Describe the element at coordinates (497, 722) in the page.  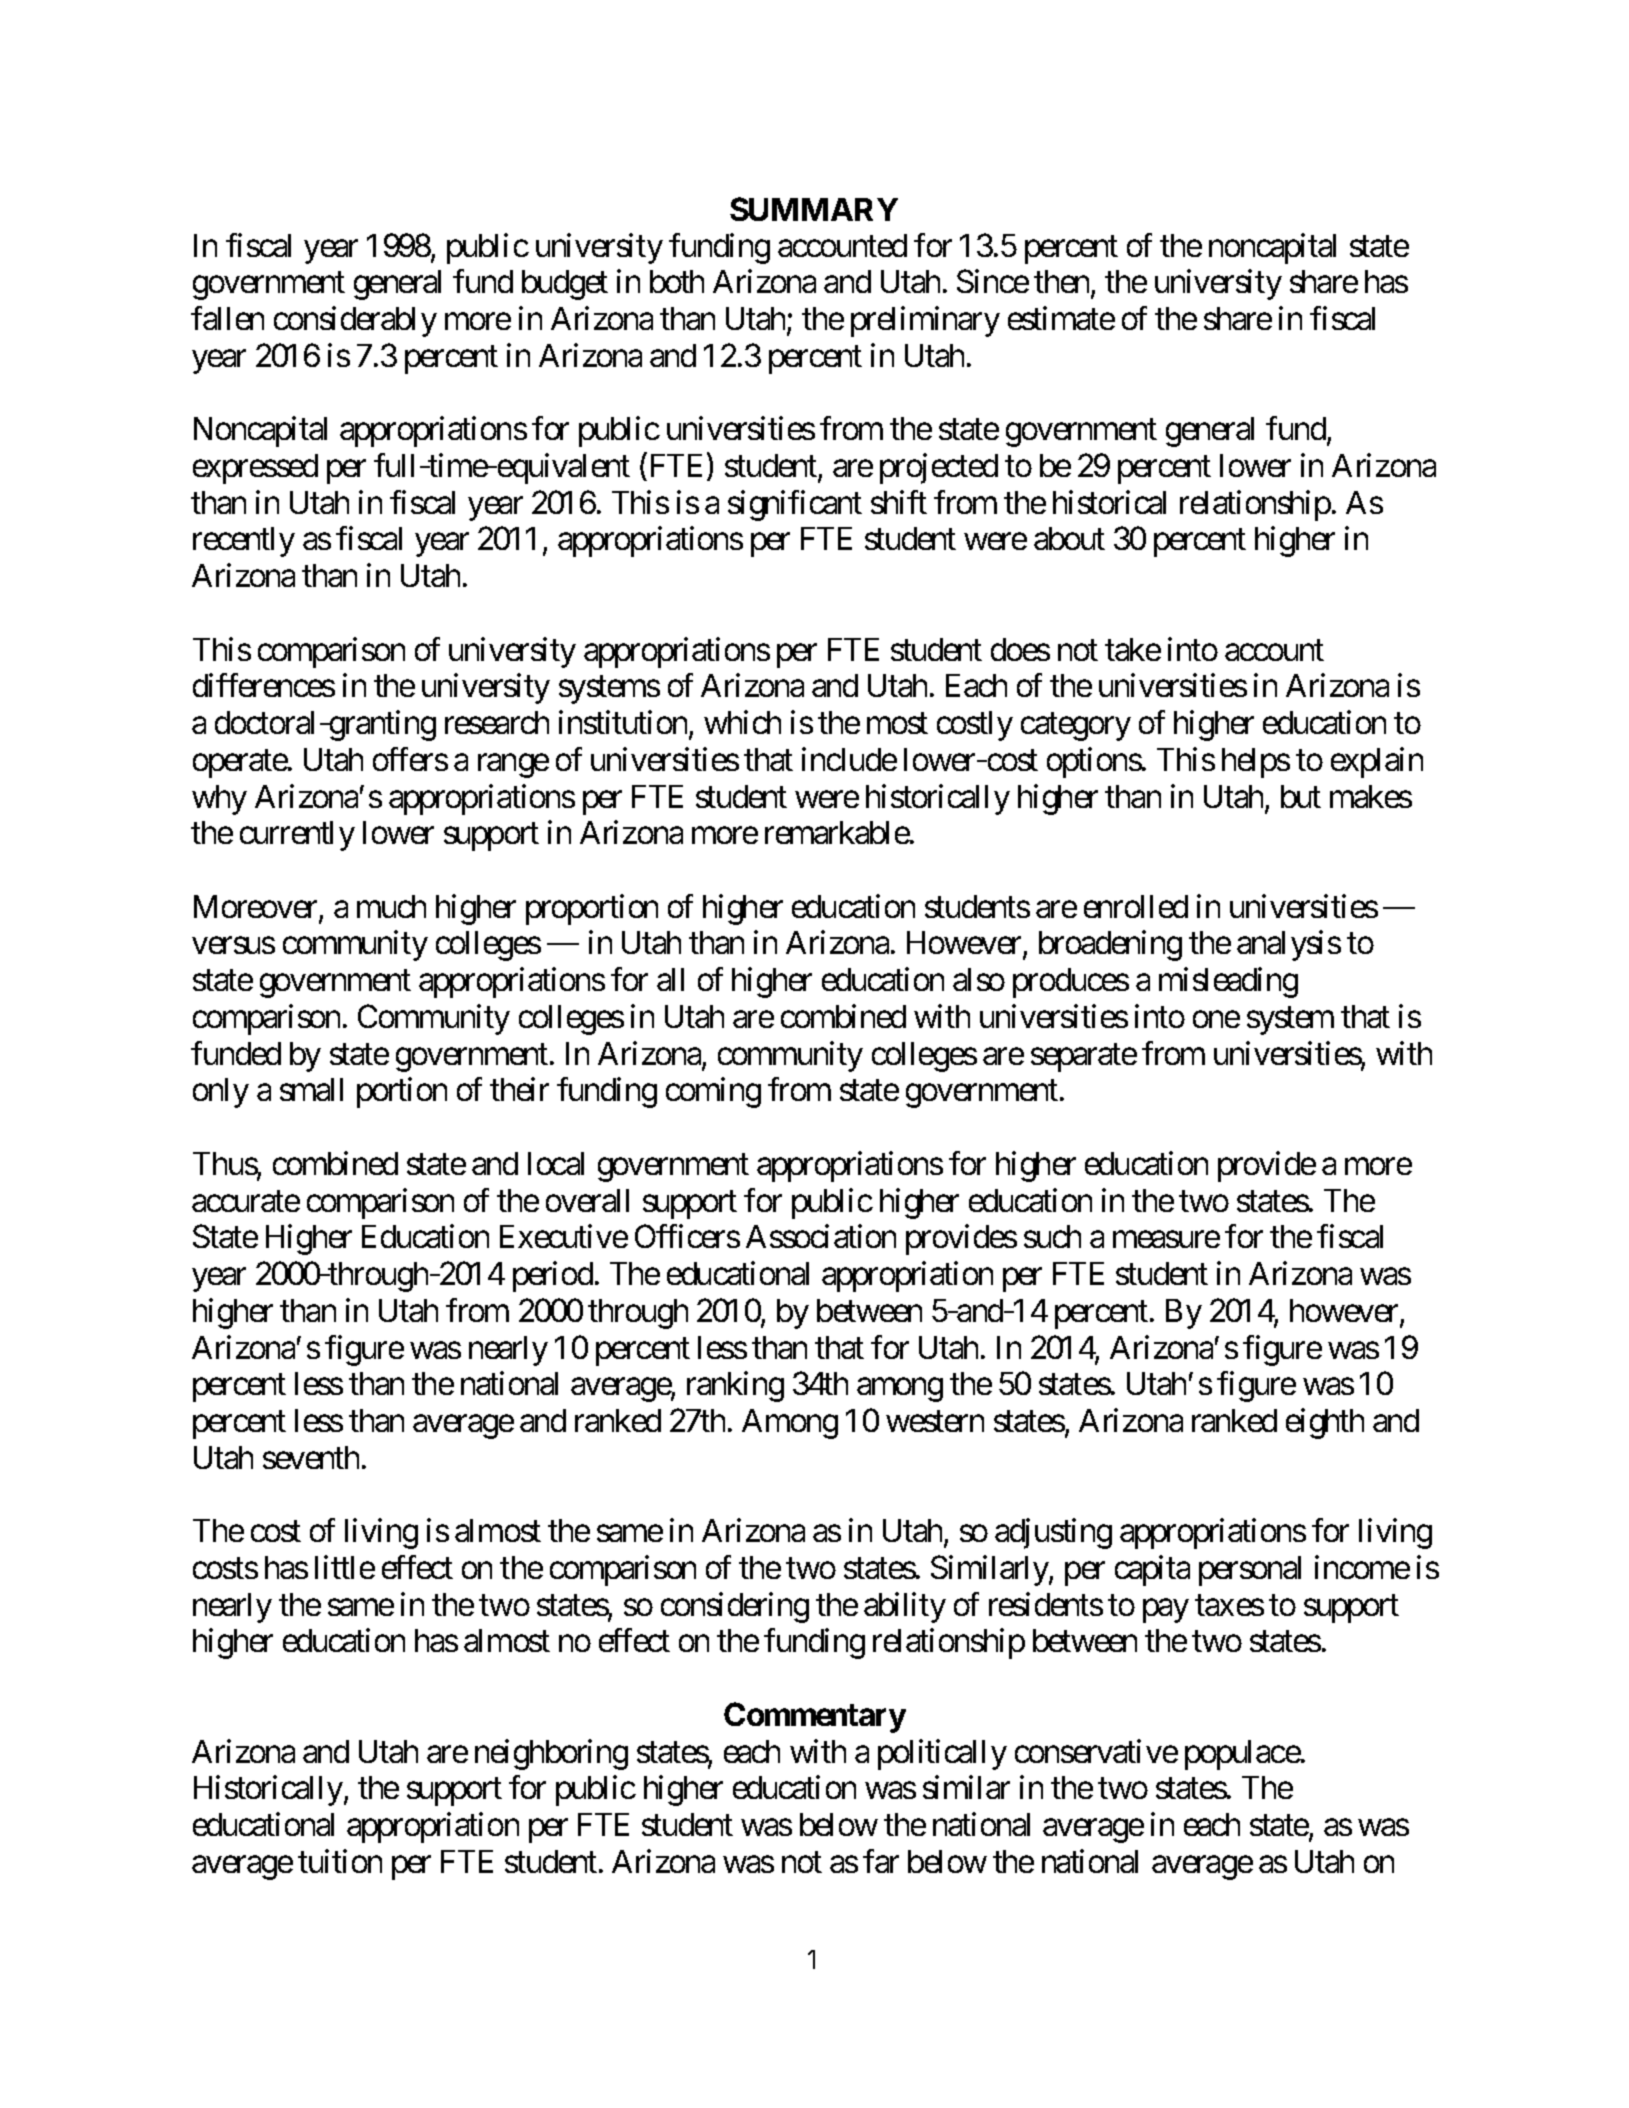
I see `research` at that location.
